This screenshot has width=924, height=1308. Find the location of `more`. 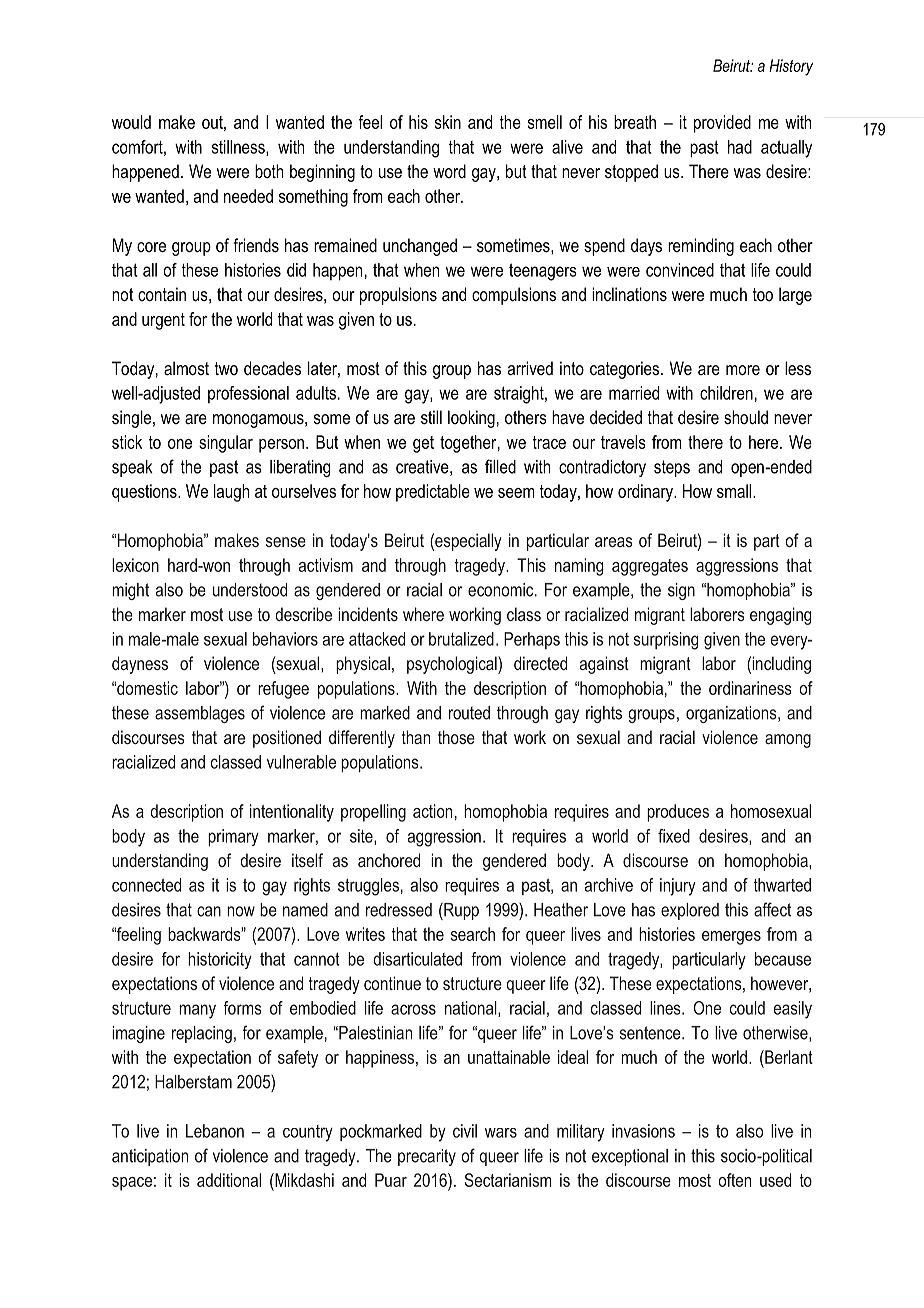

more is located at coordinates (743, 370).
